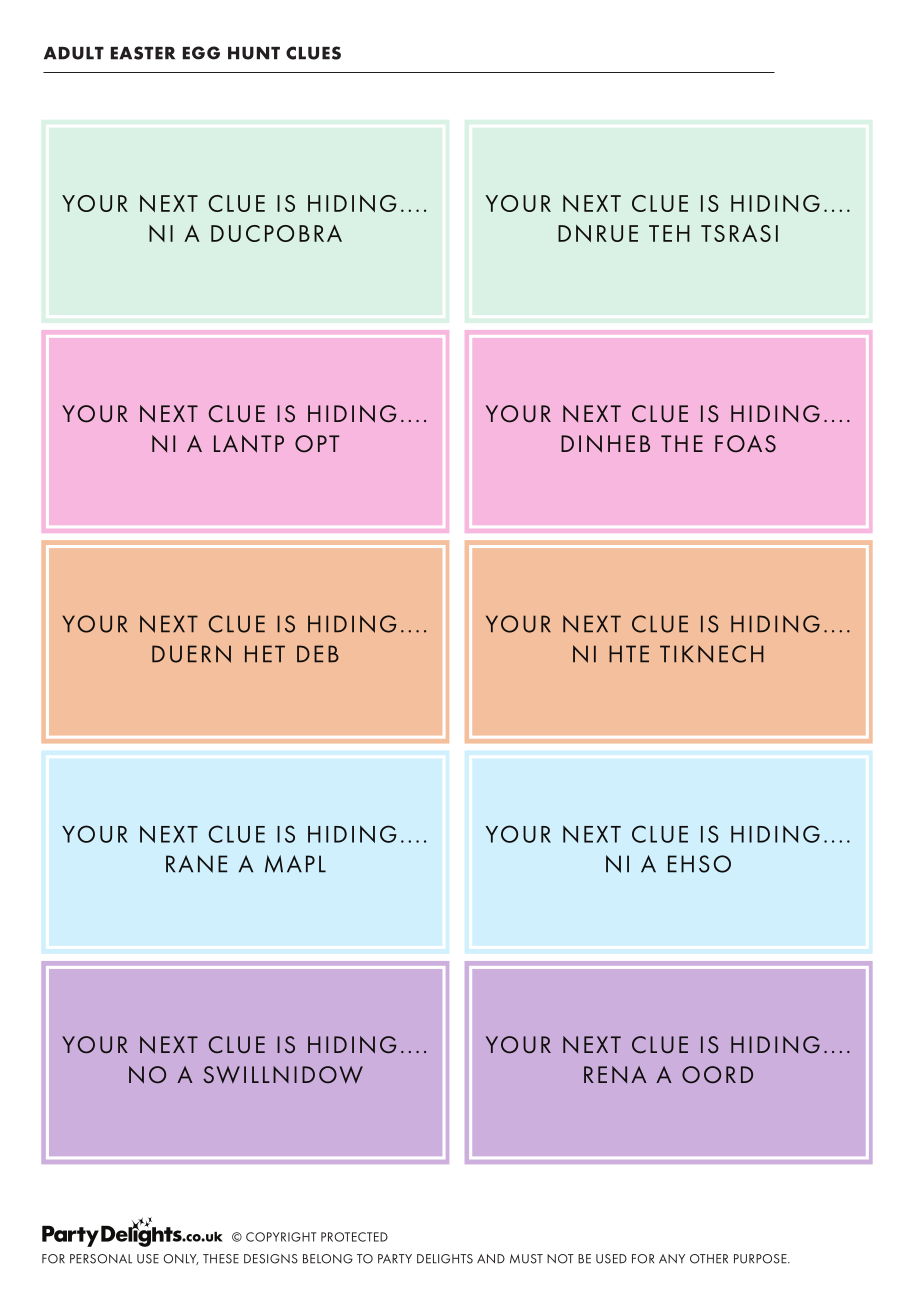 The image size is (924, 1308). What do you see at coordinates (717, 1075) in the document?
I see `OORD` at bounding box center [717, 1075].
